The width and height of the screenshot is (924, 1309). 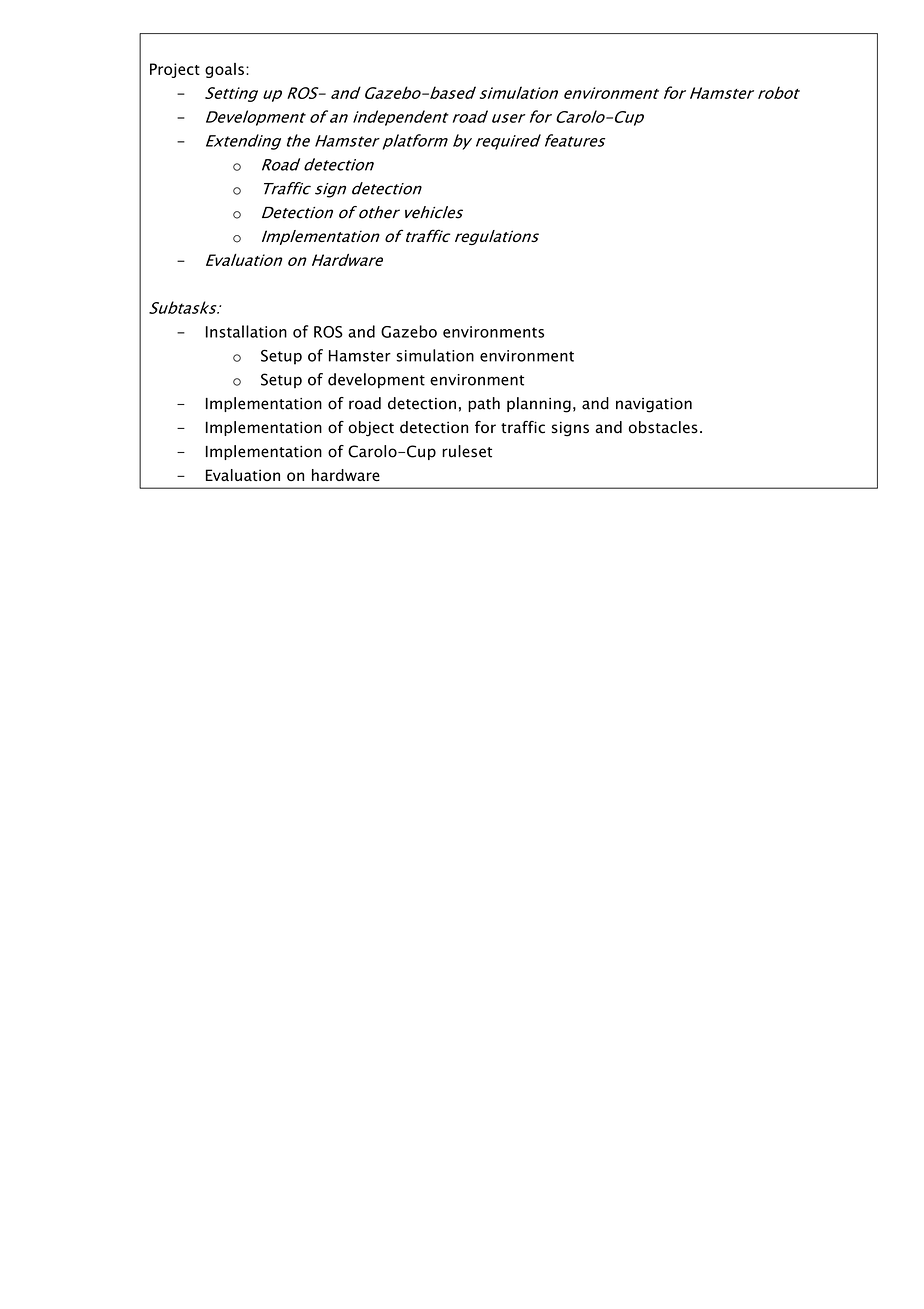 What do you see at coordinates (246, 331) in the screenshot?
I see `Installation` at bounding box center [246, 331].
